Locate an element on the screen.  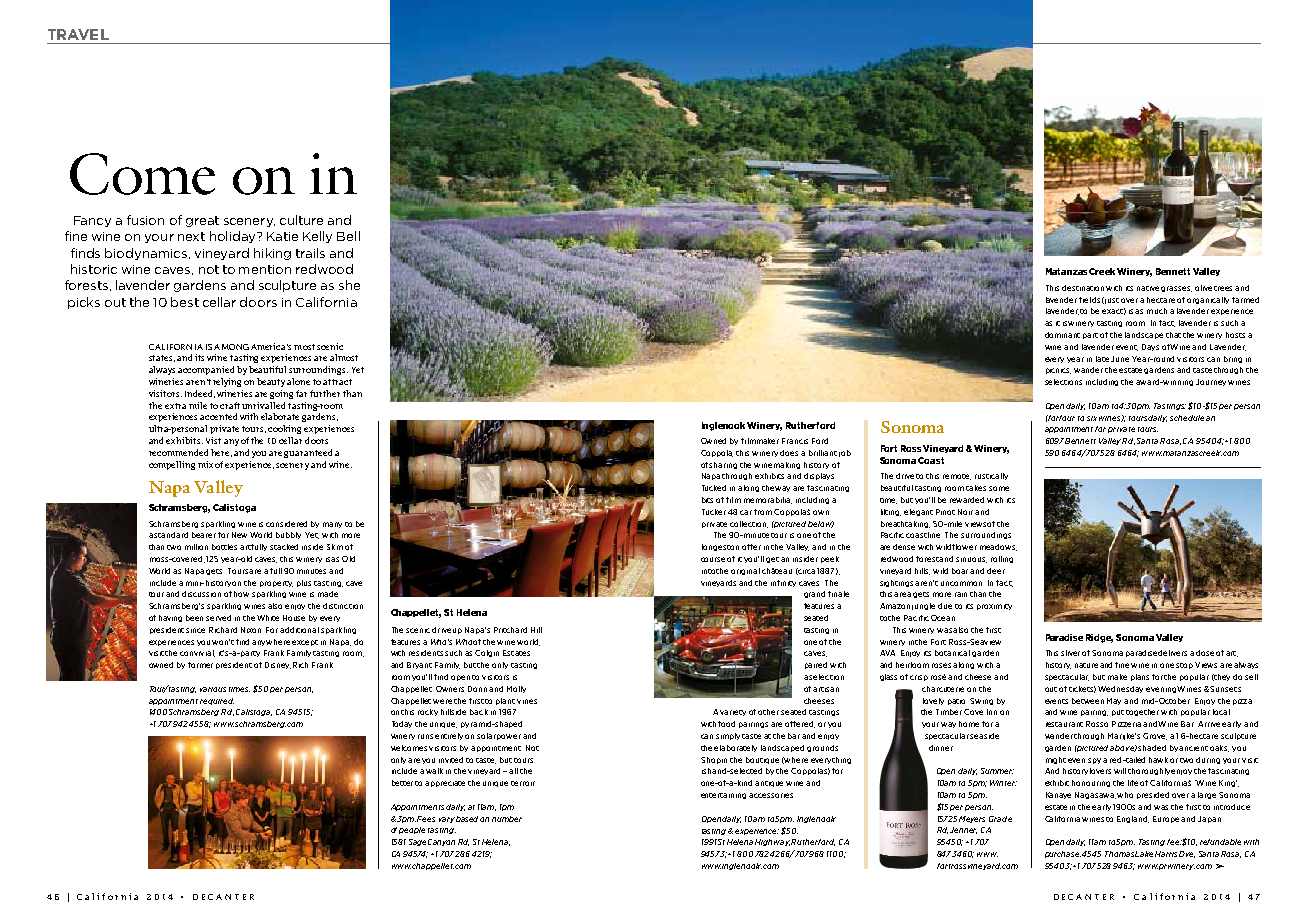
Sage is located at coordinates (417, 842).
